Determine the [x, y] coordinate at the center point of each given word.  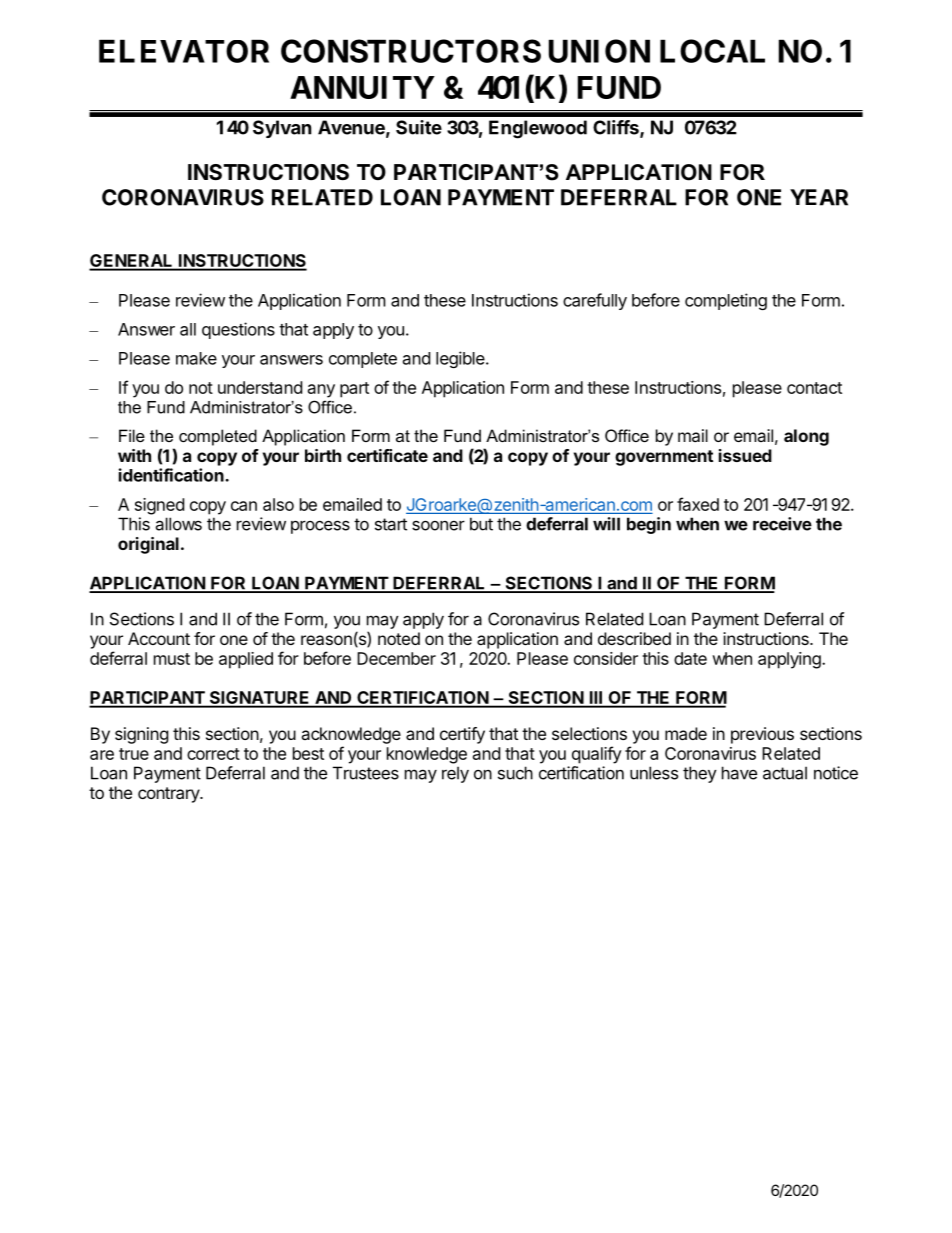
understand [260, 387]
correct [213, 754]
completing [726, 301]
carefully [595, 301]
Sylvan [282, 129]
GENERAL [132, 262]
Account [159, 638]
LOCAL [712, 51]
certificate [387, 455]
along [806, 437]
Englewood [538, 129]
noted [399, 638]
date [690, 658]
